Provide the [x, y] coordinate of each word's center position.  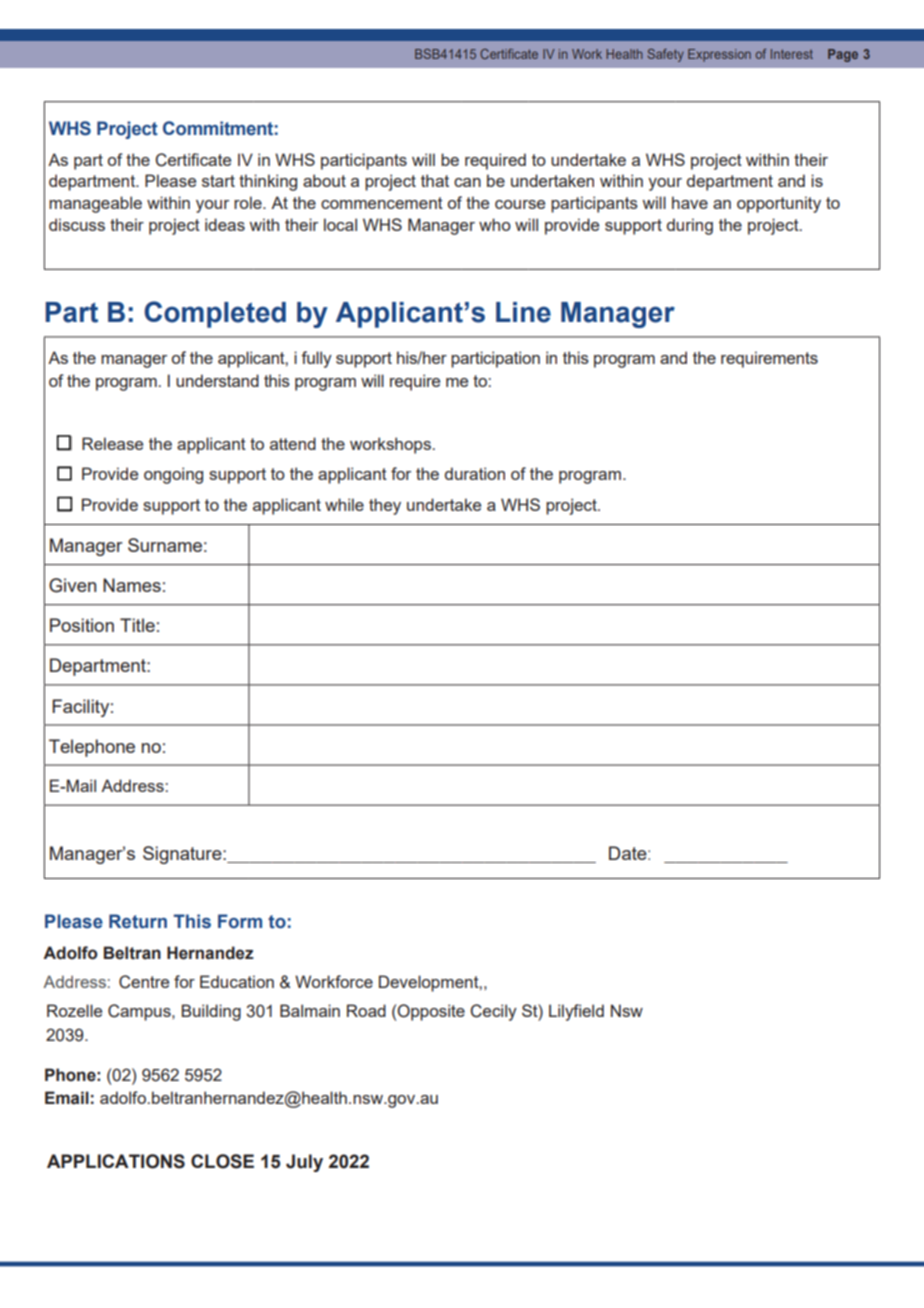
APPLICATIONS [116, 1161]
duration [475, 473]
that [435, 180]
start [218, 181]
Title [137, 625]
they [385, 506]
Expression [719, 55]
